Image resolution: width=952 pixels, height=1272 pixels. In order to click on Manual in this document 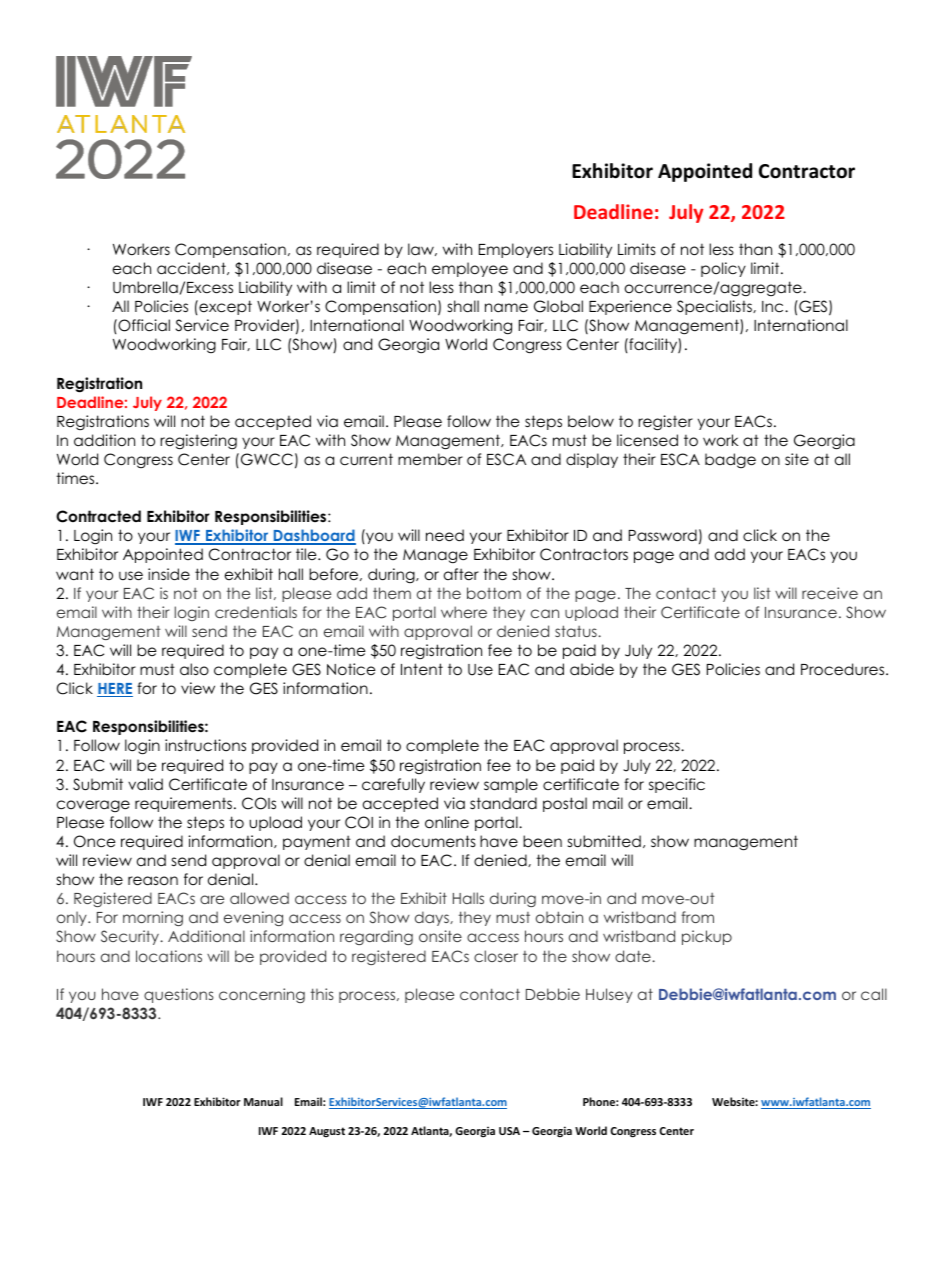, I will do `click(263, 1101)`.
